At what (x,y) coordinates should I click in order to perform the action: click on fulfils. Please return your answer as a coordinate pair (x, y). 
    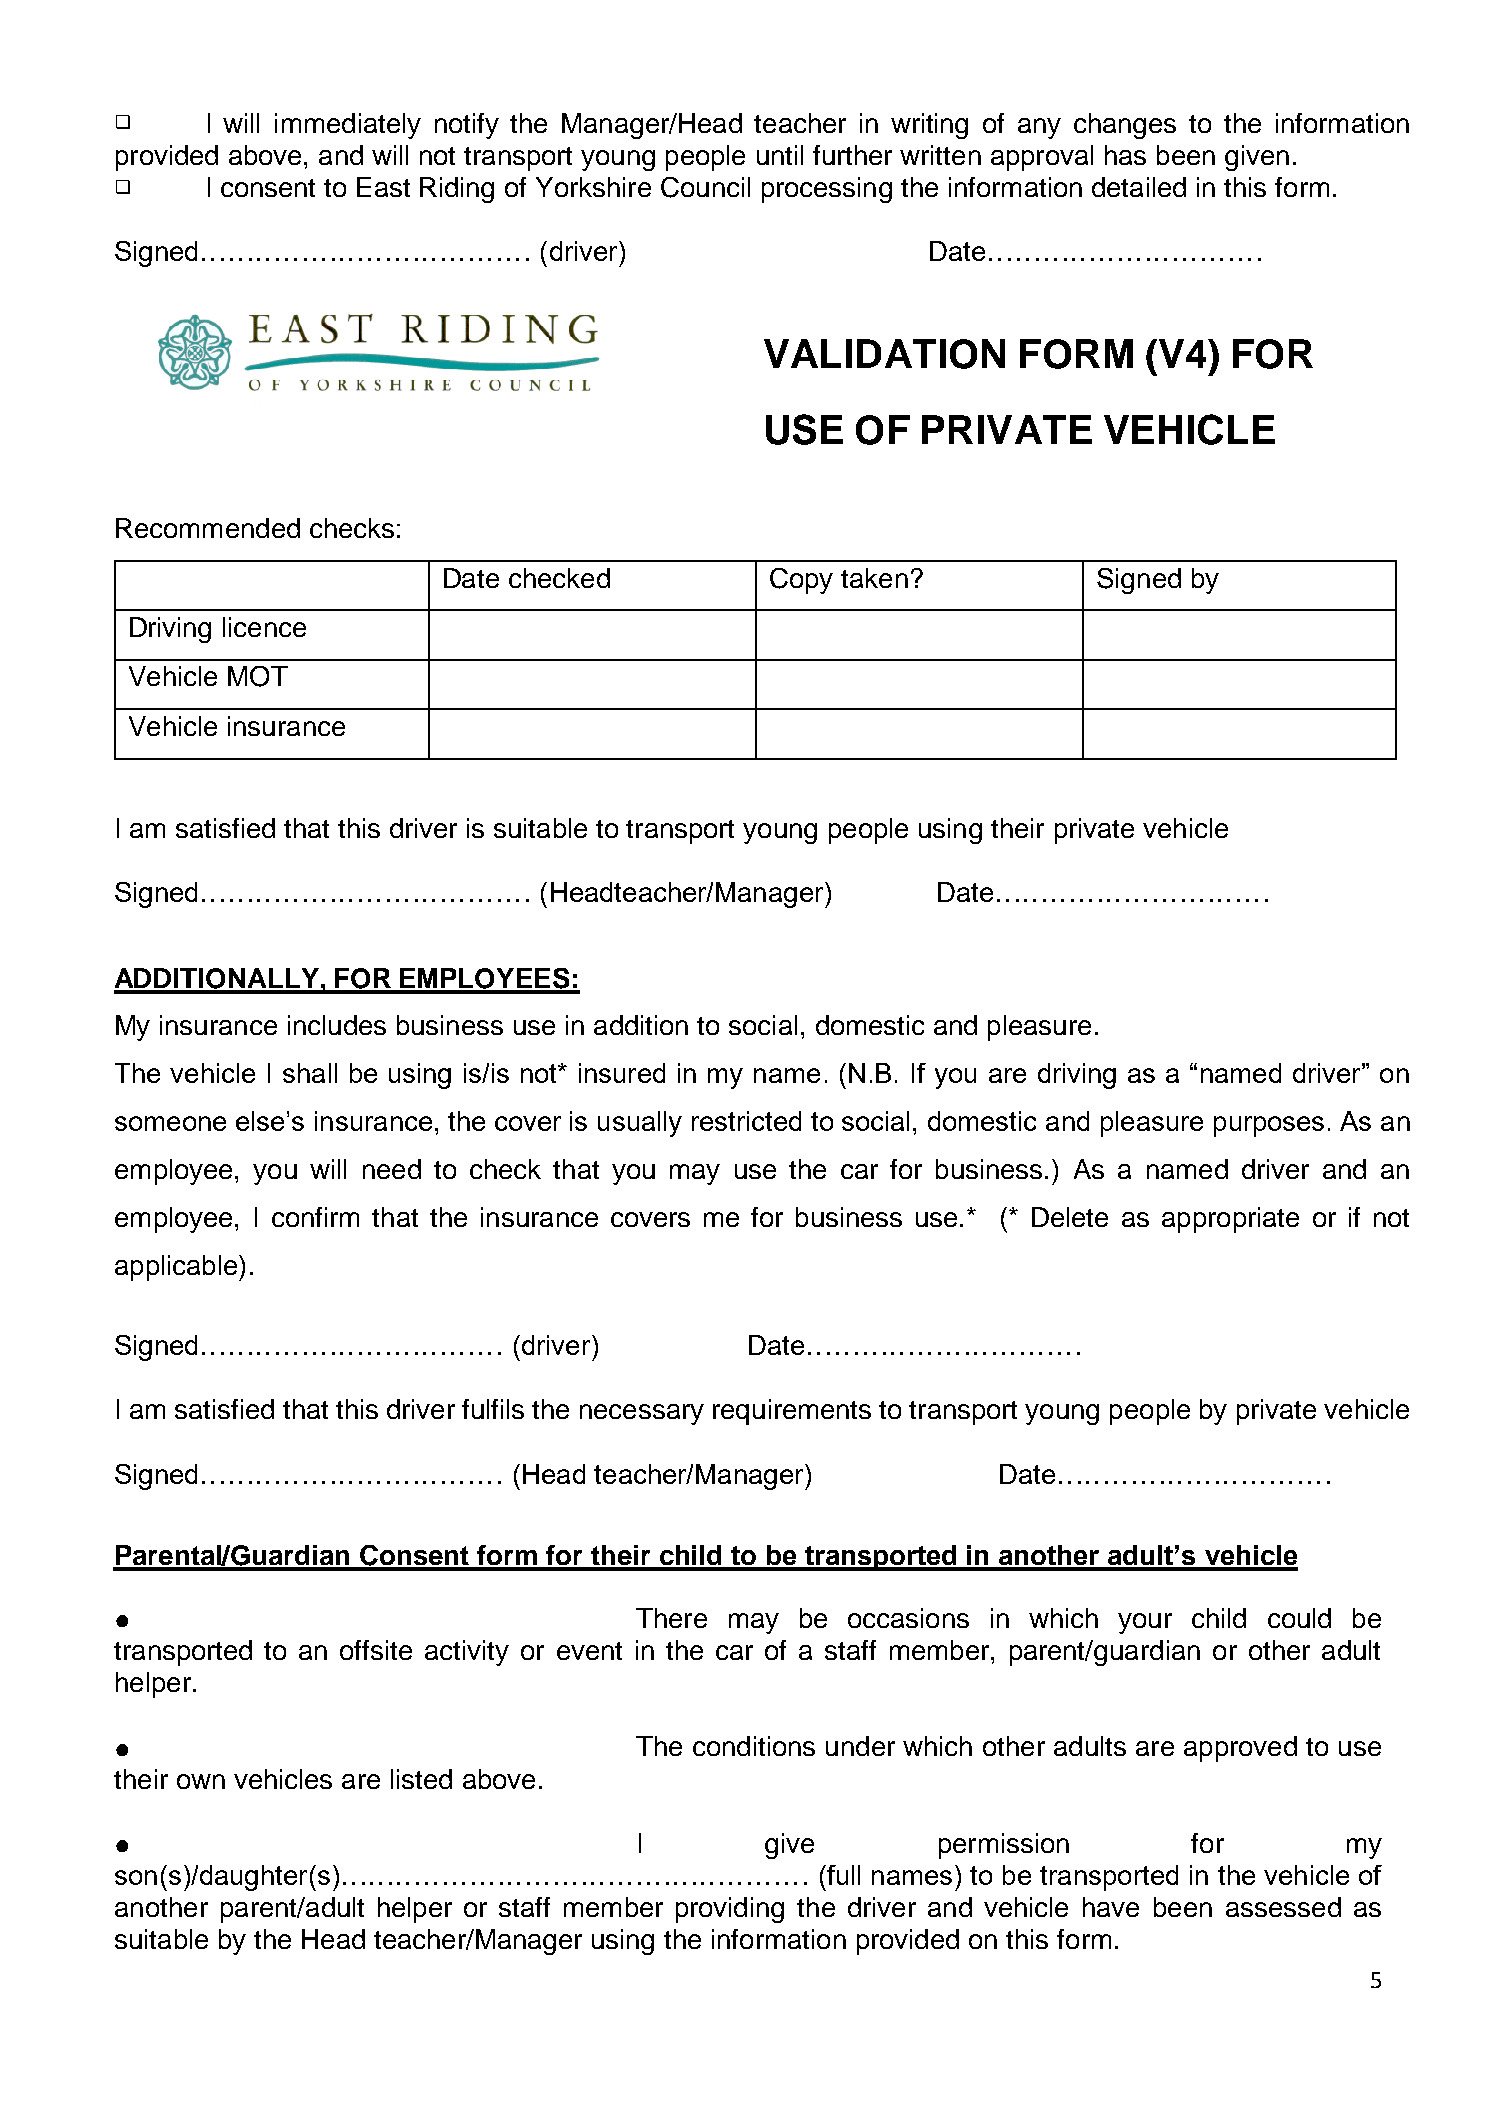
    Looking at the image, I should click on (493, 1409).
